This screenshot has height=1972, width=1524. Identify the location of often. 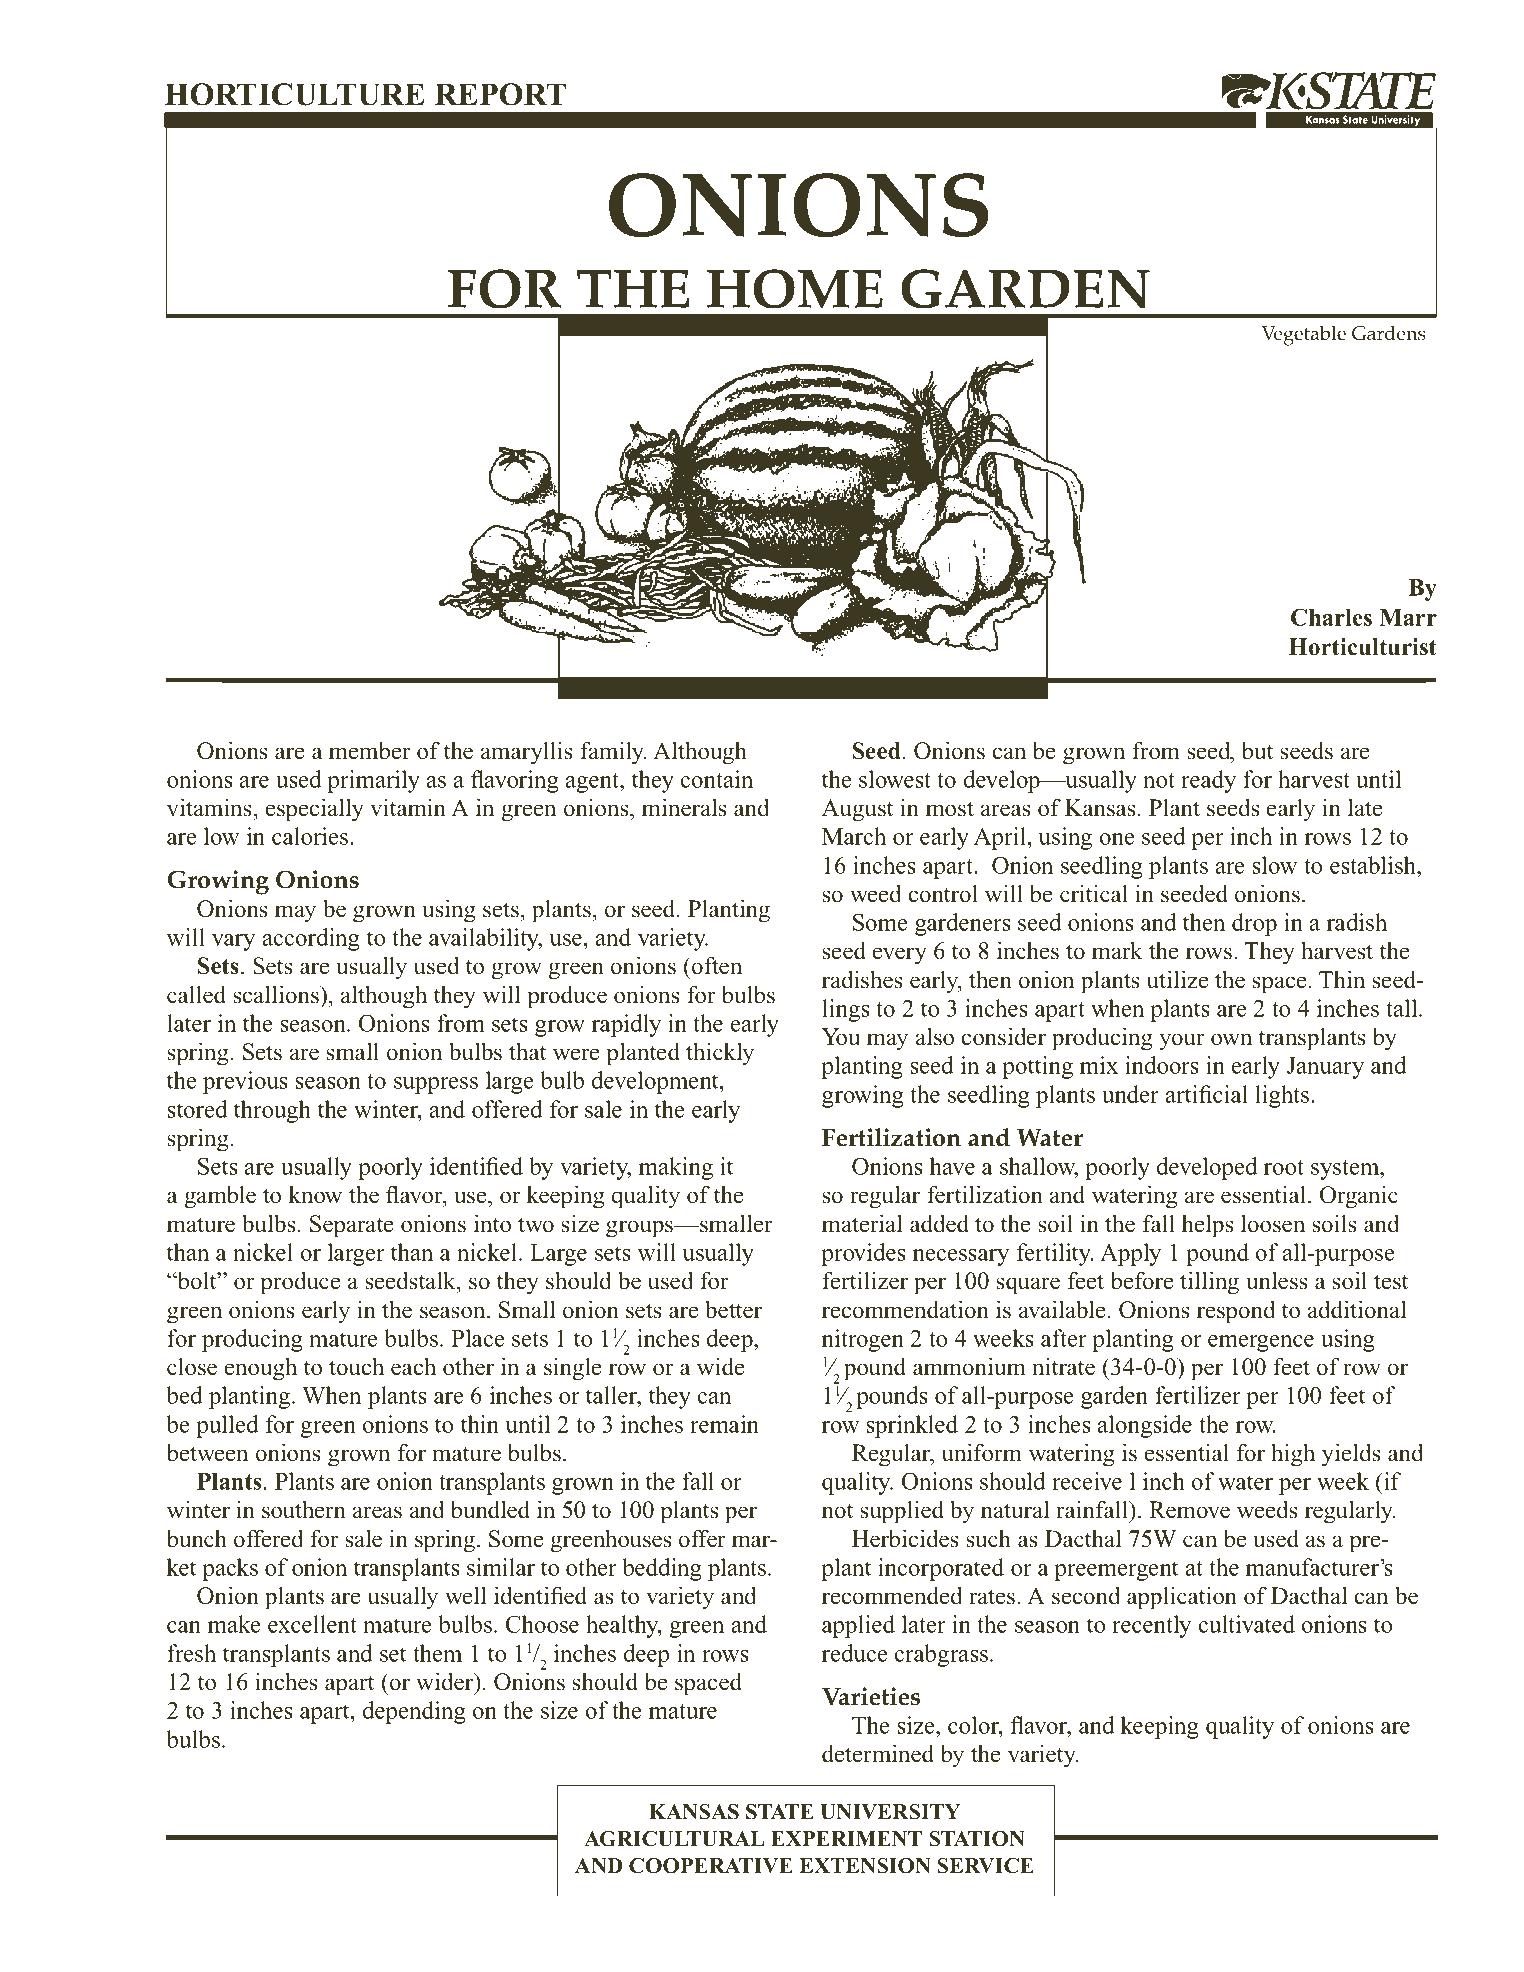
(716, 965).
